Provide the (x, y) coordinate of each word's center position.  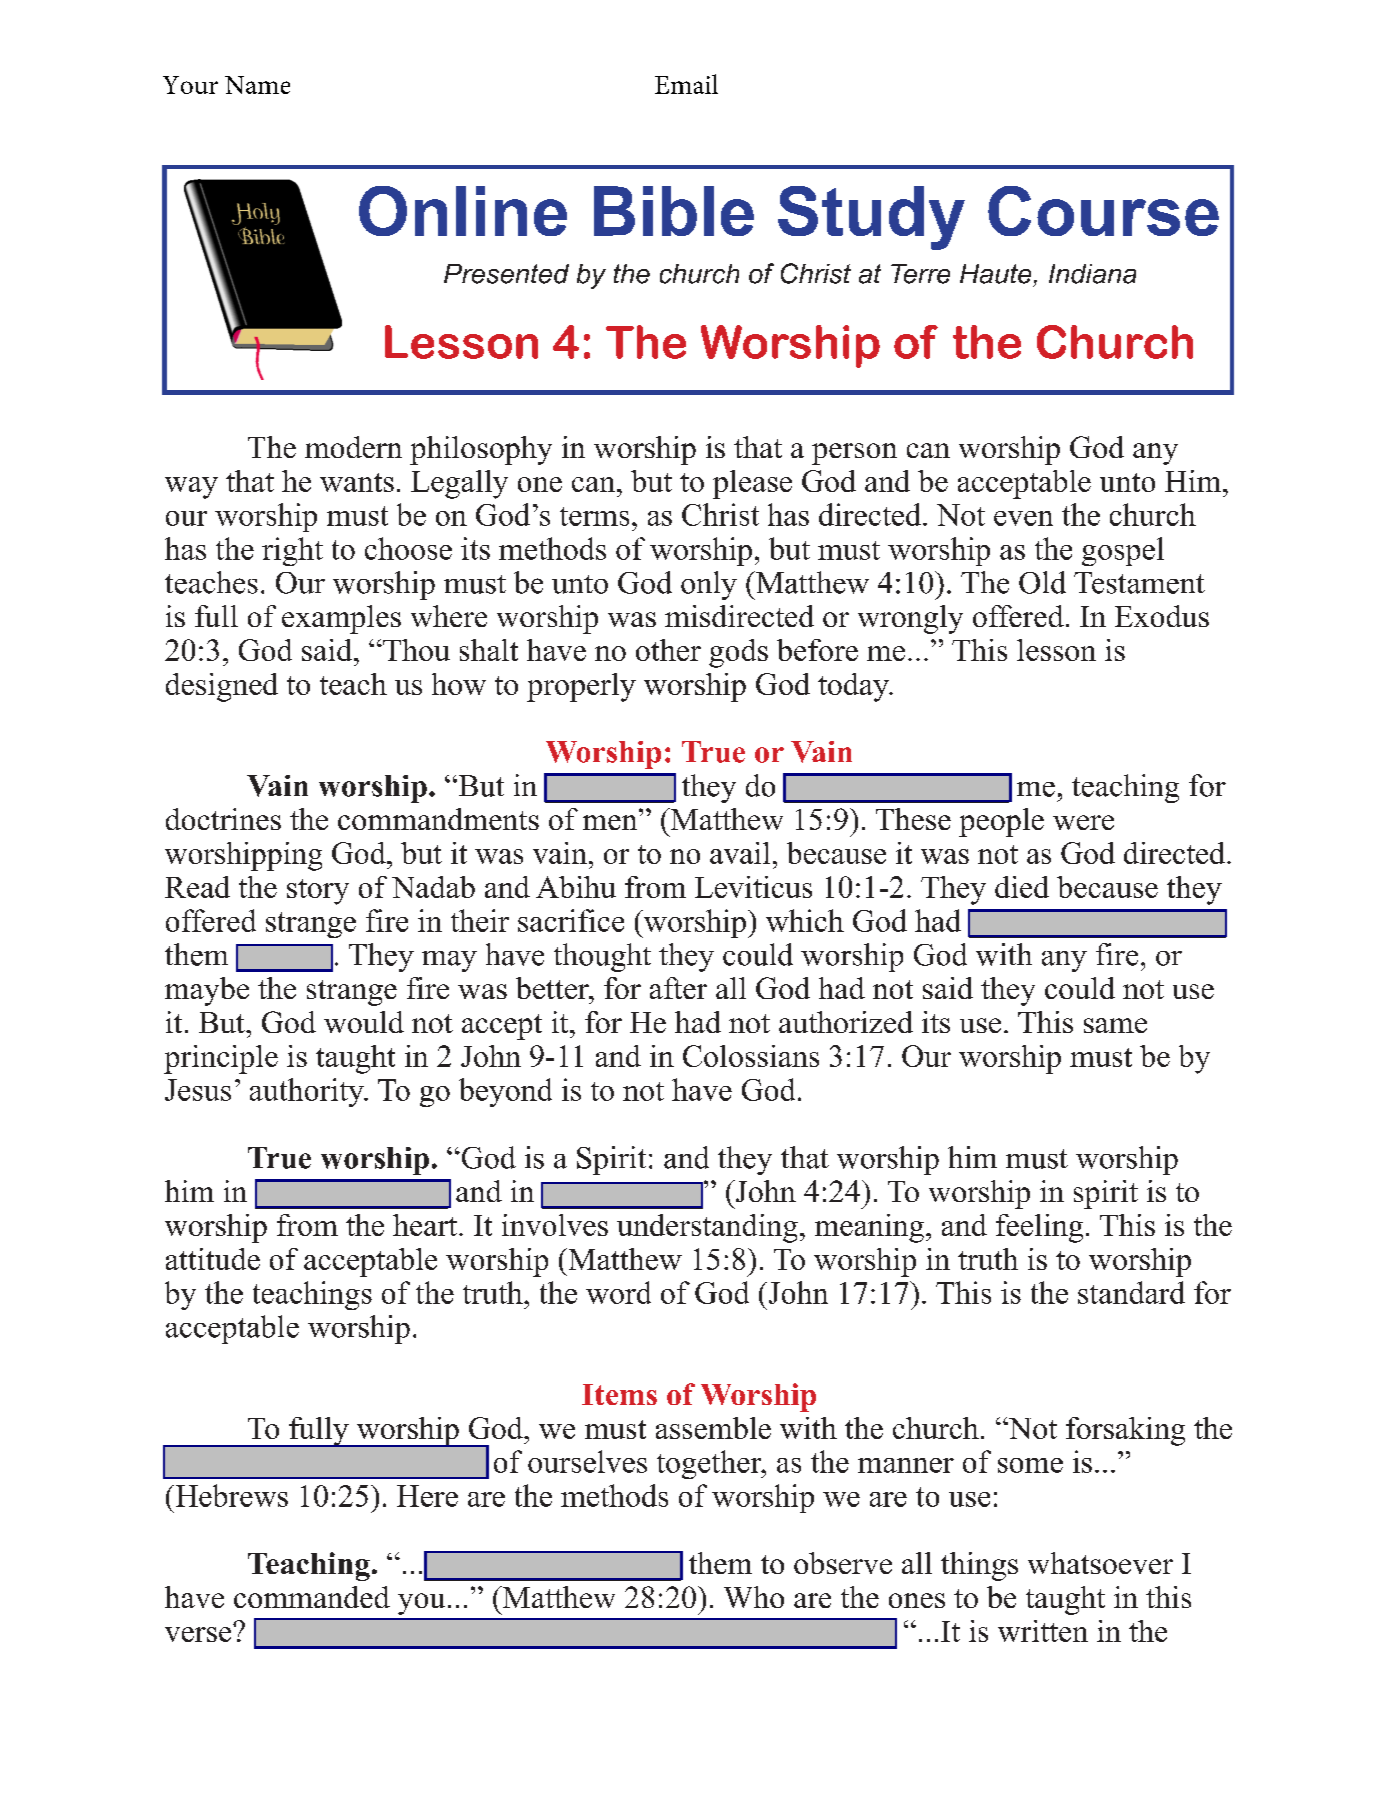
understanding (707, 1228)
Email (686, 84)
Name (257, 85)
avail (740, 853)
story (318, 892)
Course (1103, 211)
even (1023, 518)
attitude (213, 1259)
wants (357, 482)
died (1022, 887)
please (752, 484)
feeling (1039, 1228)
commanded (312, 1597)
